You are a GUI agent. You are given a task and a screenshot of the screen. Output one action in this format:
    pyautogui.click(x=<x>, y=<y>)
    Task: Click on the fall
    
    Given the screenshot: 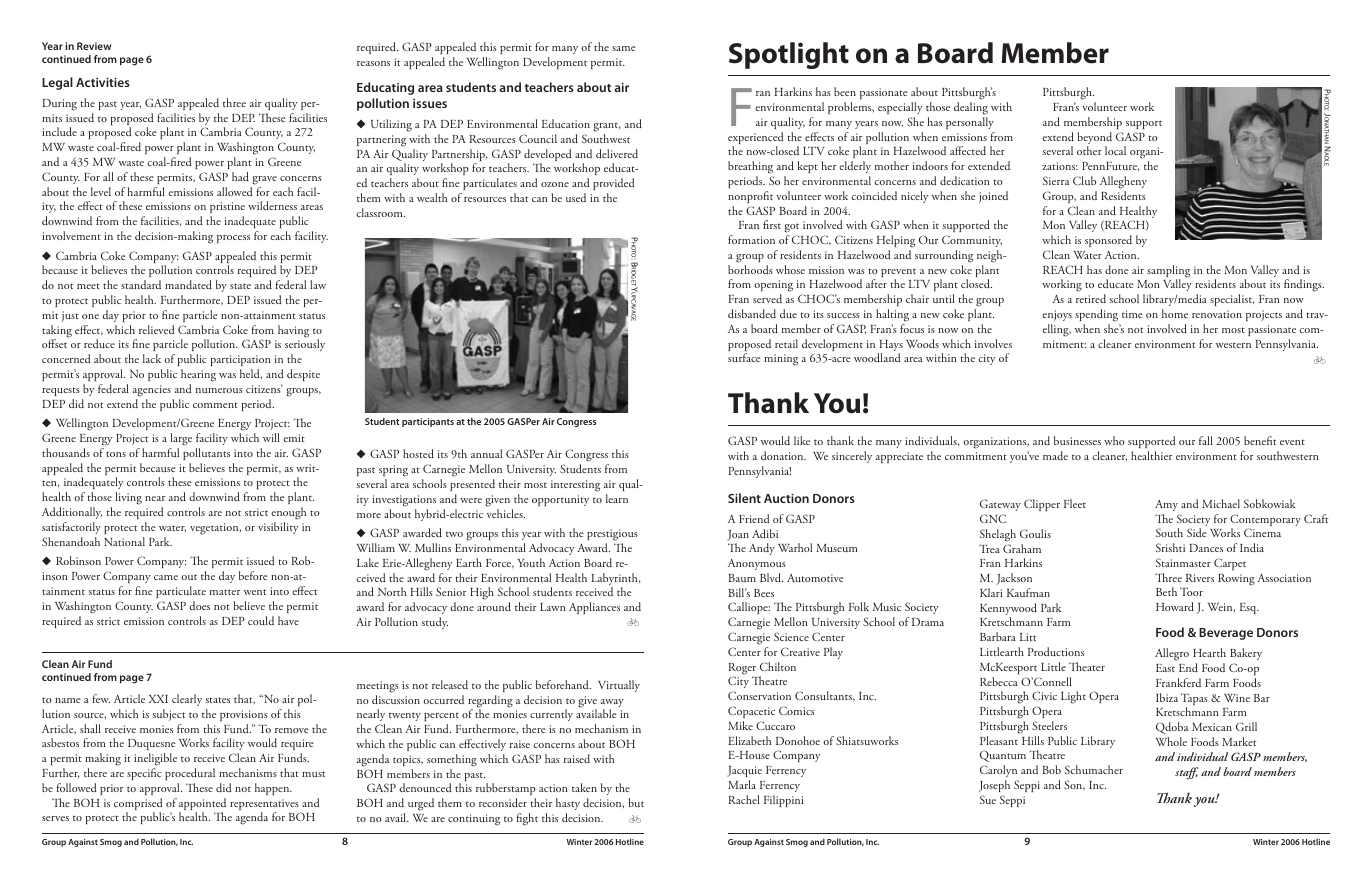 What is the action you would take?
    pyautogui.click(x=1206, y=440)
